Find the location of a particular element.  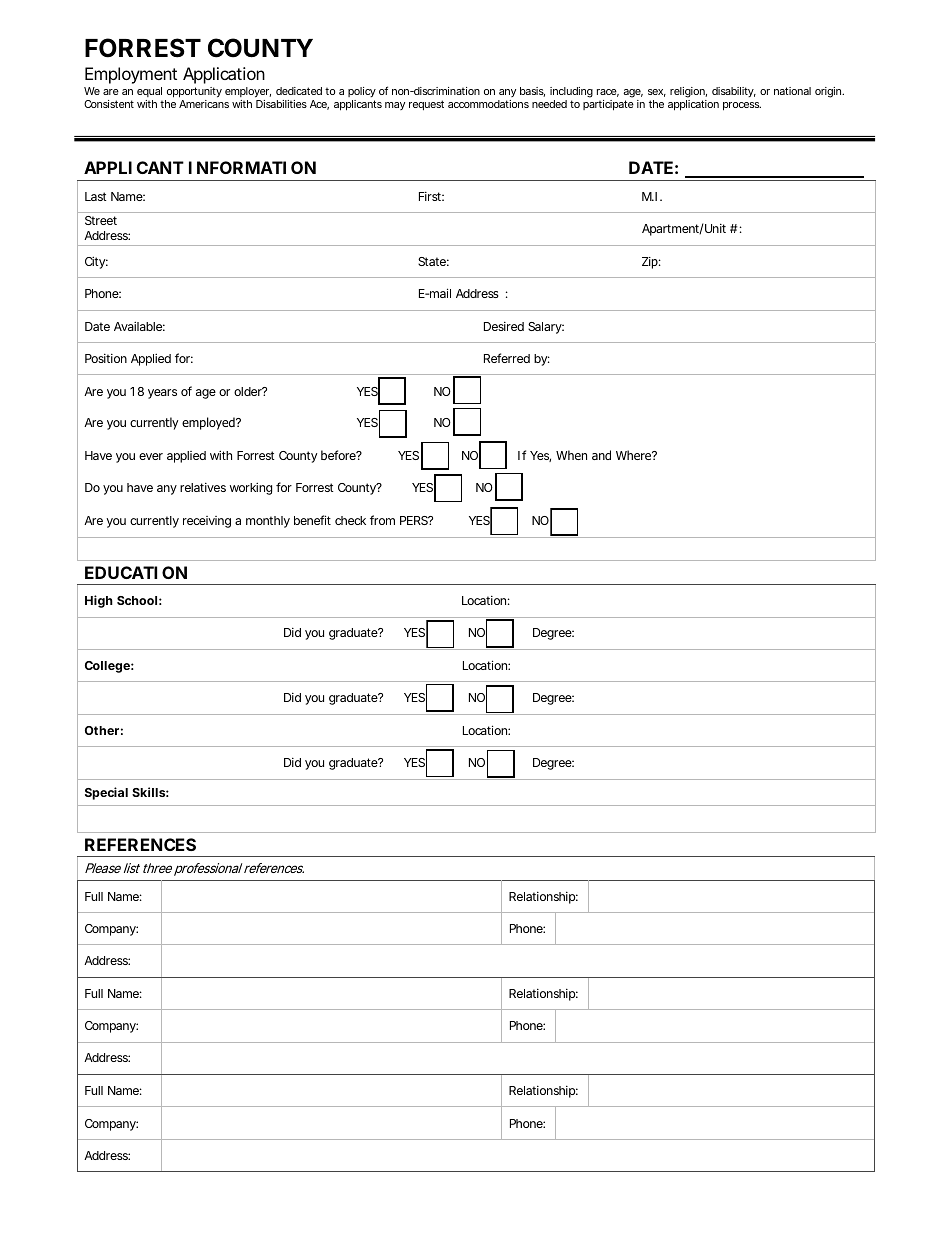

When is located at coordinates (571, 455).
